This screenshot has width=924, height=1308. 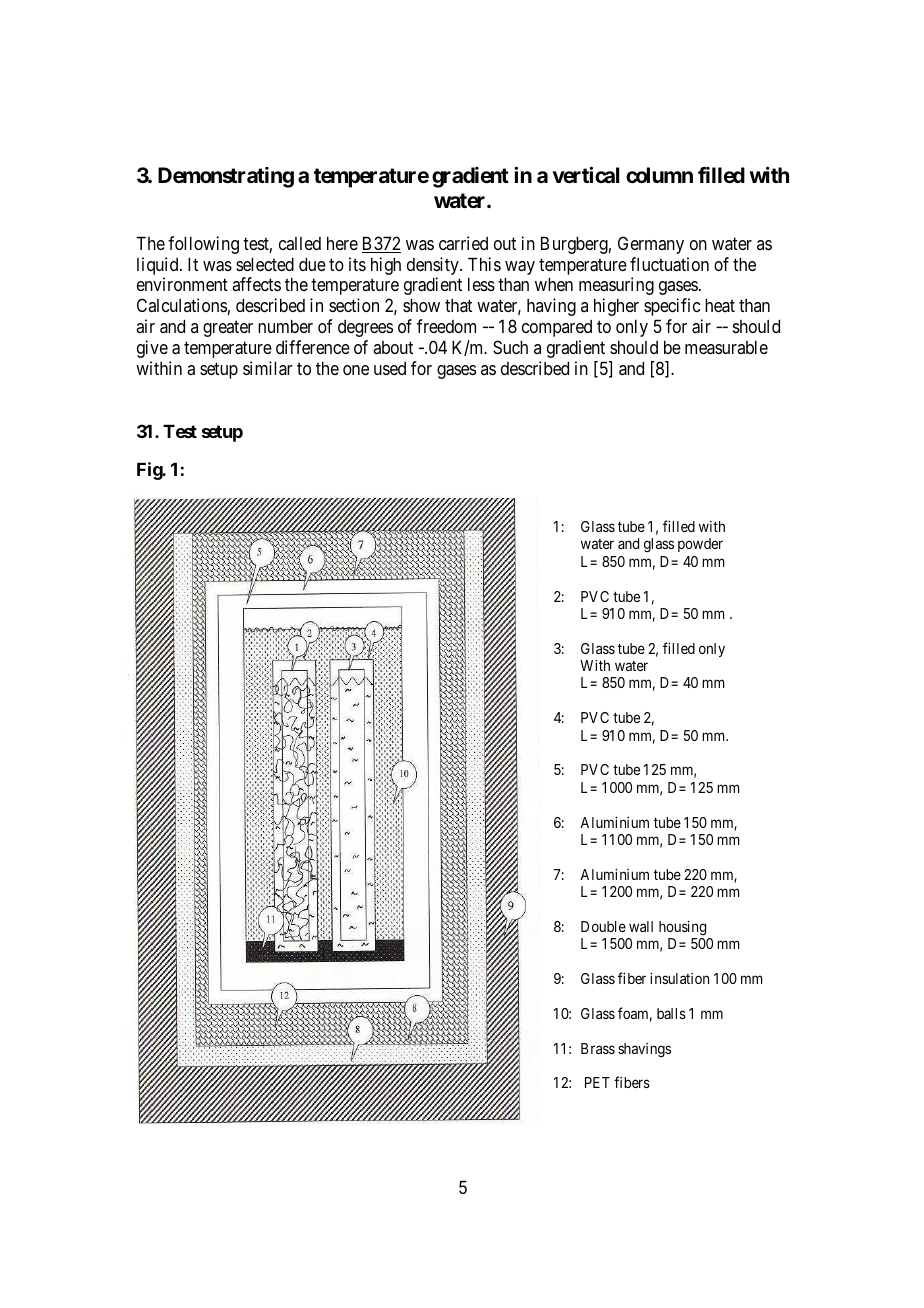 What do you see at coordinates (659, 175) in the screenshot?
I see `column` at bounding box center [659, 175].
